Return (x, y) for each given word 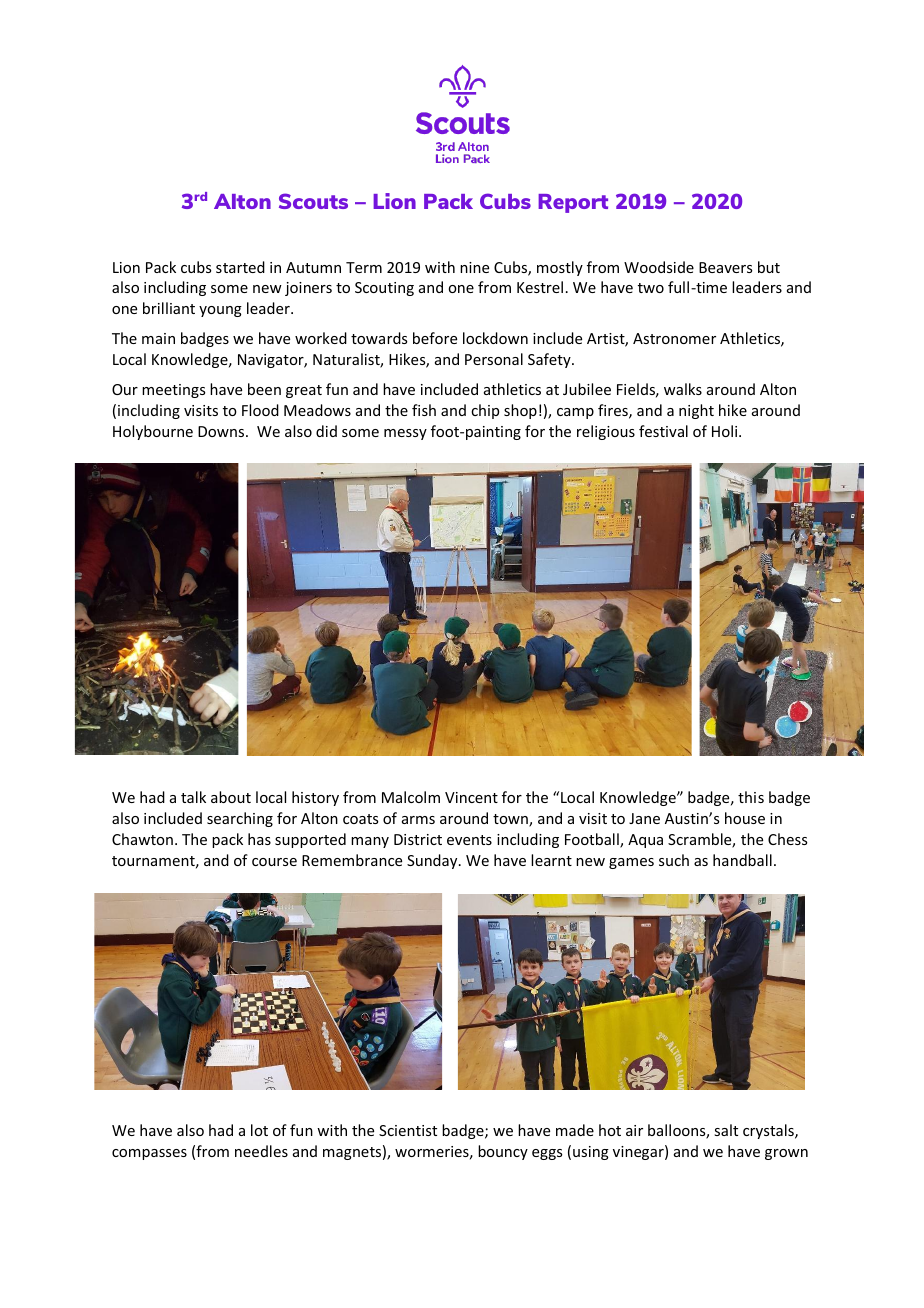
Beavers (725, 267)
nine (474, 267)
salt (726, 1130)
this (751, 797)
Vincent (471, 797)
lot (259, 1130)
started (240, 267)
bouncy (503, 1152)
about (231, 797)
